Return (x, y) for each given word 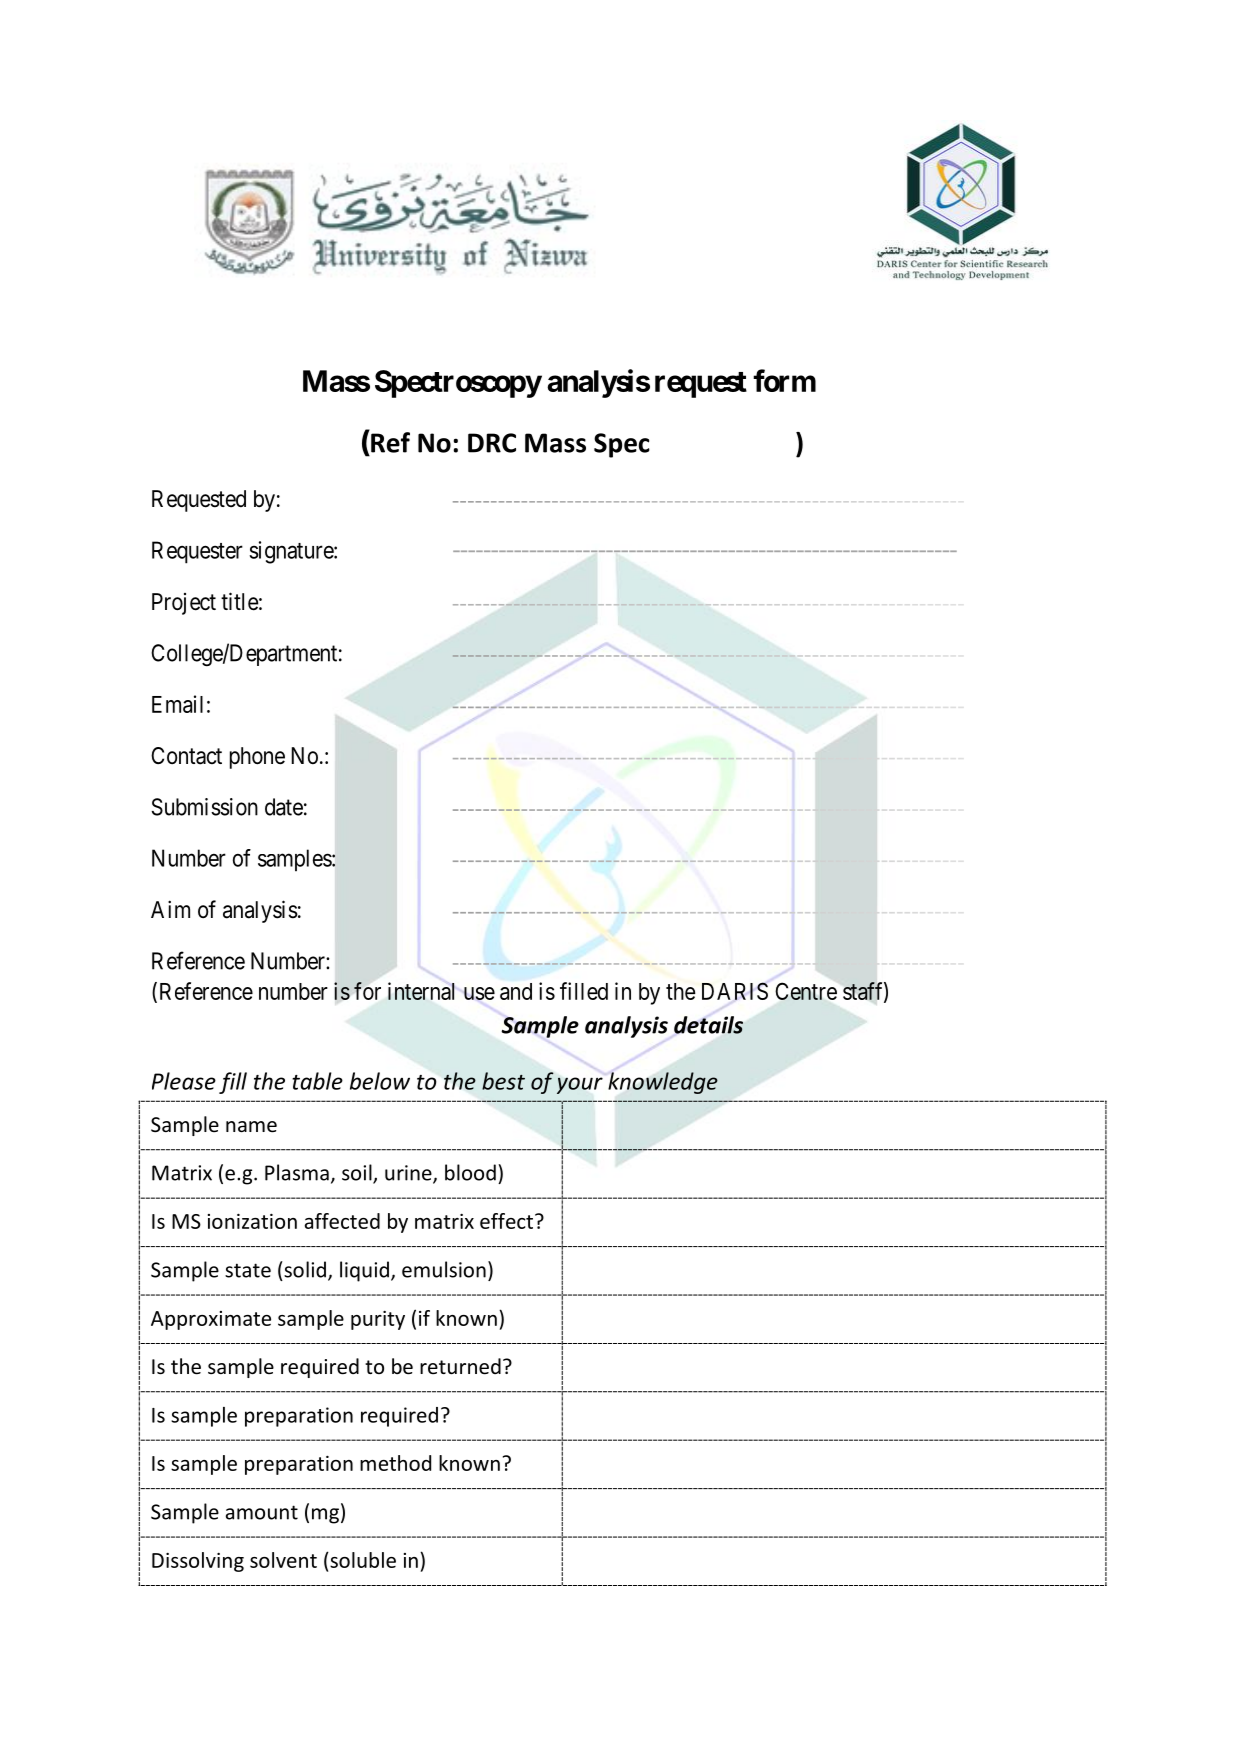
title (240, 601)
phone (257, 758)
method (395, 1463)
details (708, 1025)
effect (506, 1221)
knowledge (663, 1083)
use (479, 993)
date (284, 807)
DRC (492, 443)
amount (262, 1512)
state (248, 1270)
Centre (806, 991)
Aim (170, 909)
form (784, 380)
